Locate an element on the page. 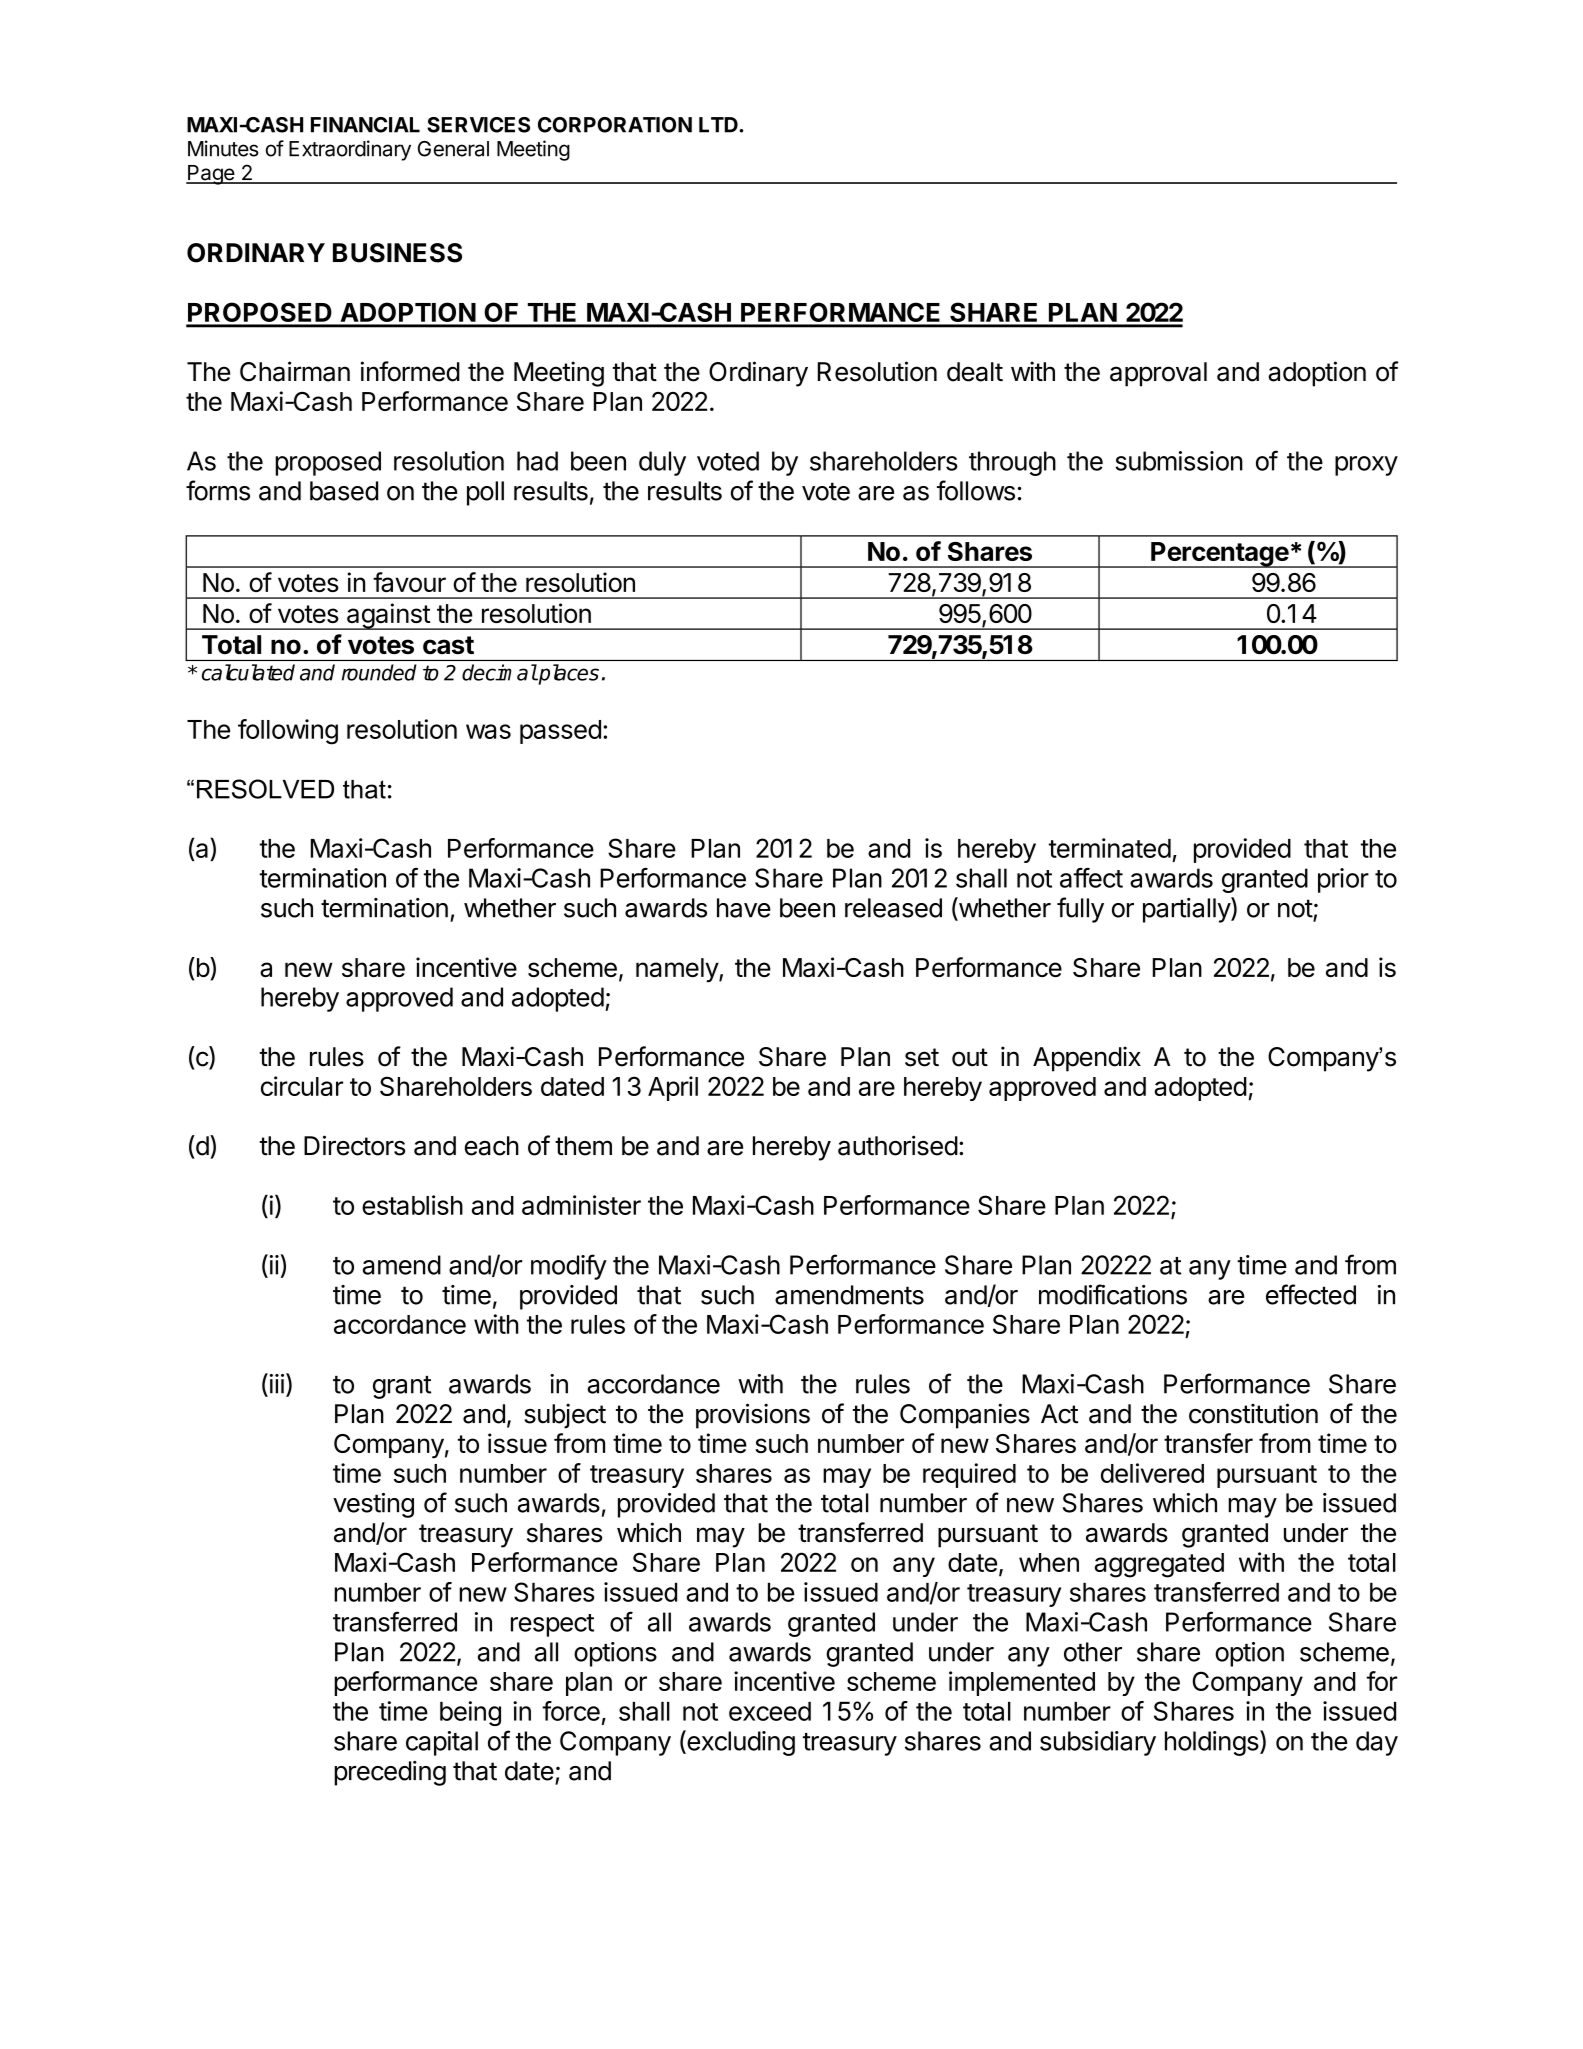  have is located at coordinates (744, 908).
